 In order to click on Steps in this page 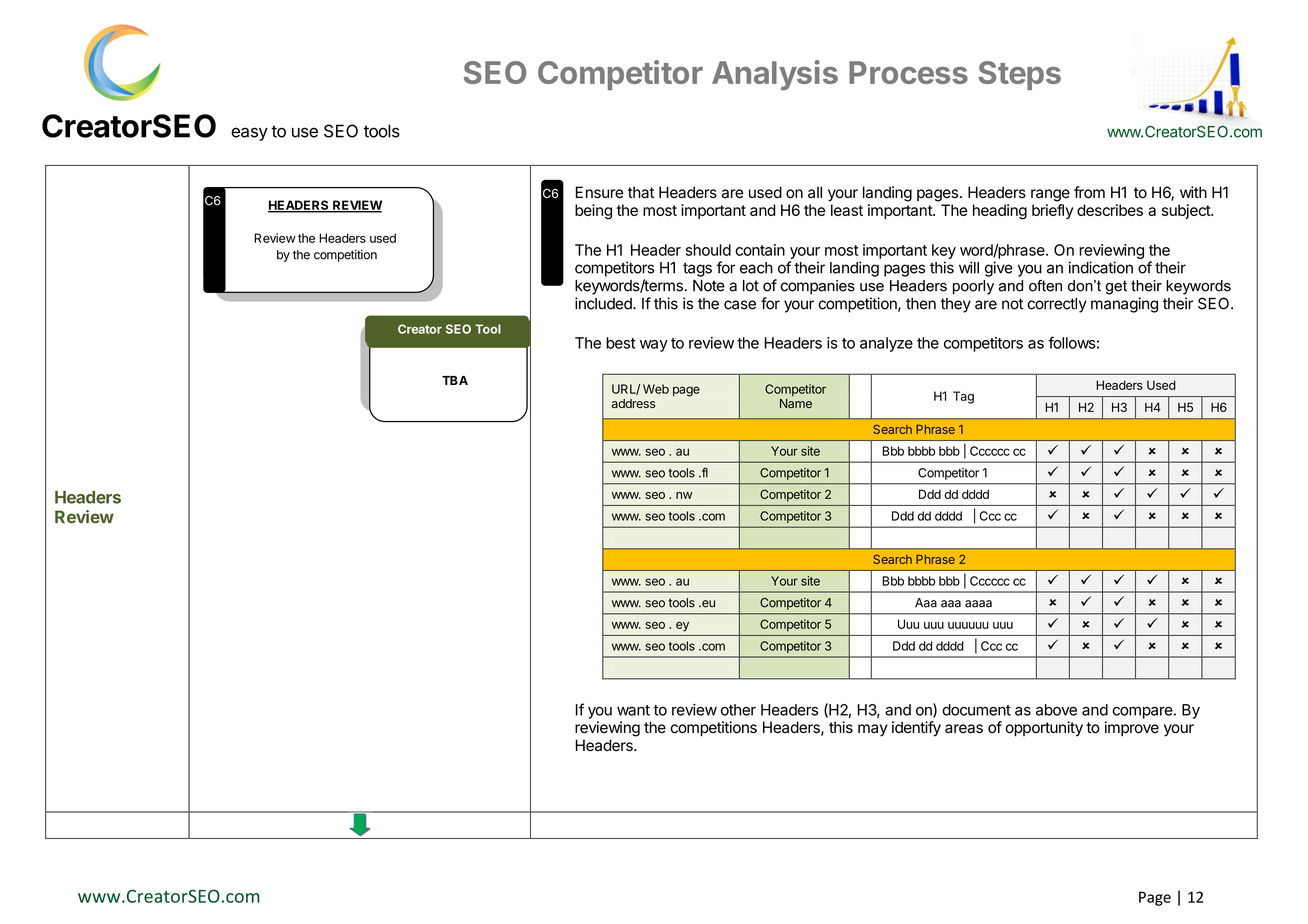, I will do `click(1019, 75)`.
